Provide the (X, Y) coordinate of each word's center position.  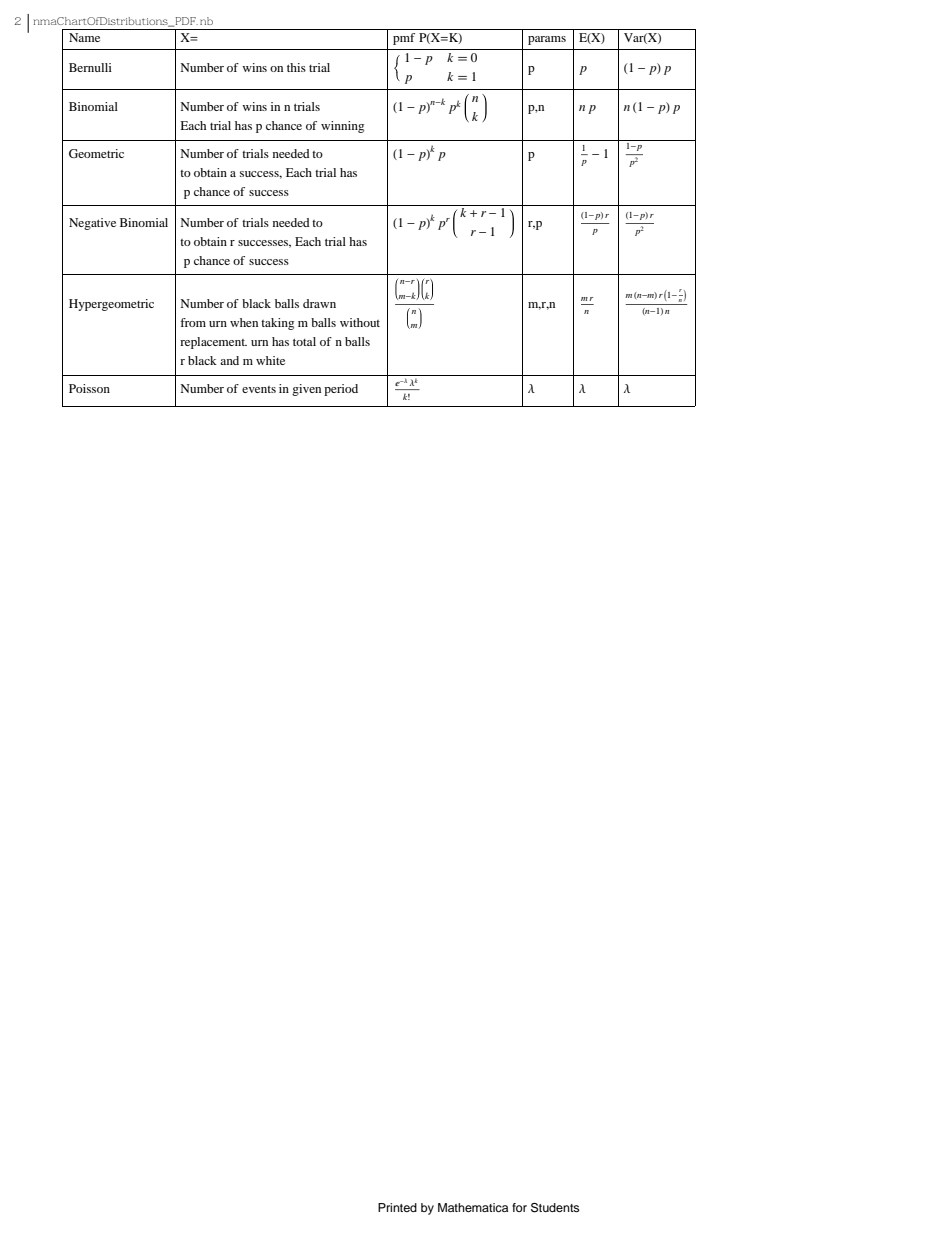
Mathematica (473, 1207)
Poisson (89, 388)
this (296, 67)
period (341, 390)
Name (84, 37)
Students (555, 1208)
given (306, 390)
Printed (397, 1207)
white (270, 360)
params (547, 40)
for (519, 1207)
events (259, 389)
